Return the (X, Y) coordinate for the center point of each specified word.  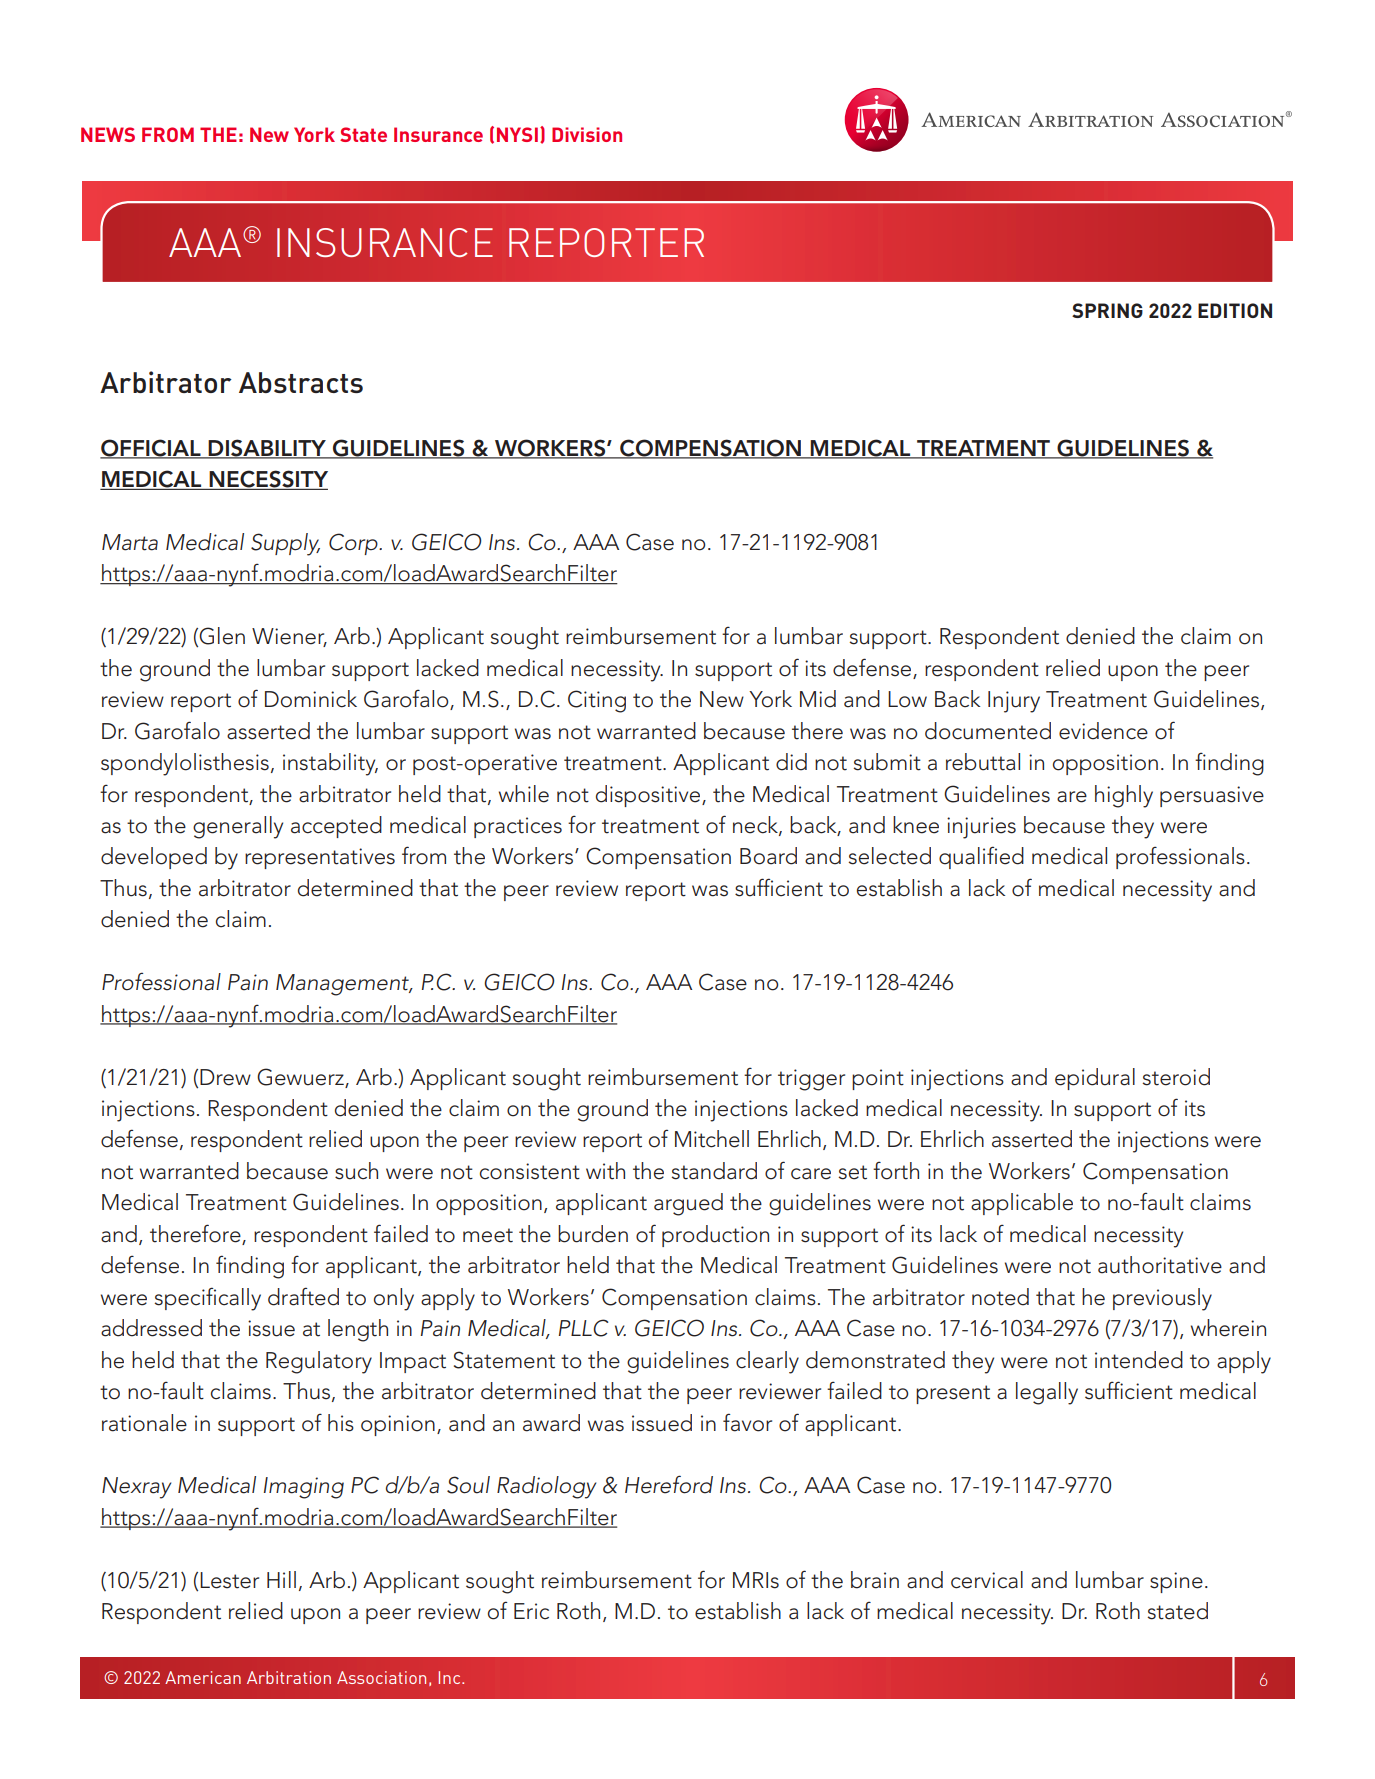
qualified (981, 857)
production (715, 1236)
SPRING (1107, 310)
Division (587, 134)
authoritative (1160, 1265)
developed (154, 858)
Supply (285, 544)
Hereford (669, 1484)
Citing (597, 701)
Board (768, 856)
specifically (208, 1299)
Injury (1014, 702)
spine (1176, 1582)
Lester (229, 1580)
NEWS (108, 134)
